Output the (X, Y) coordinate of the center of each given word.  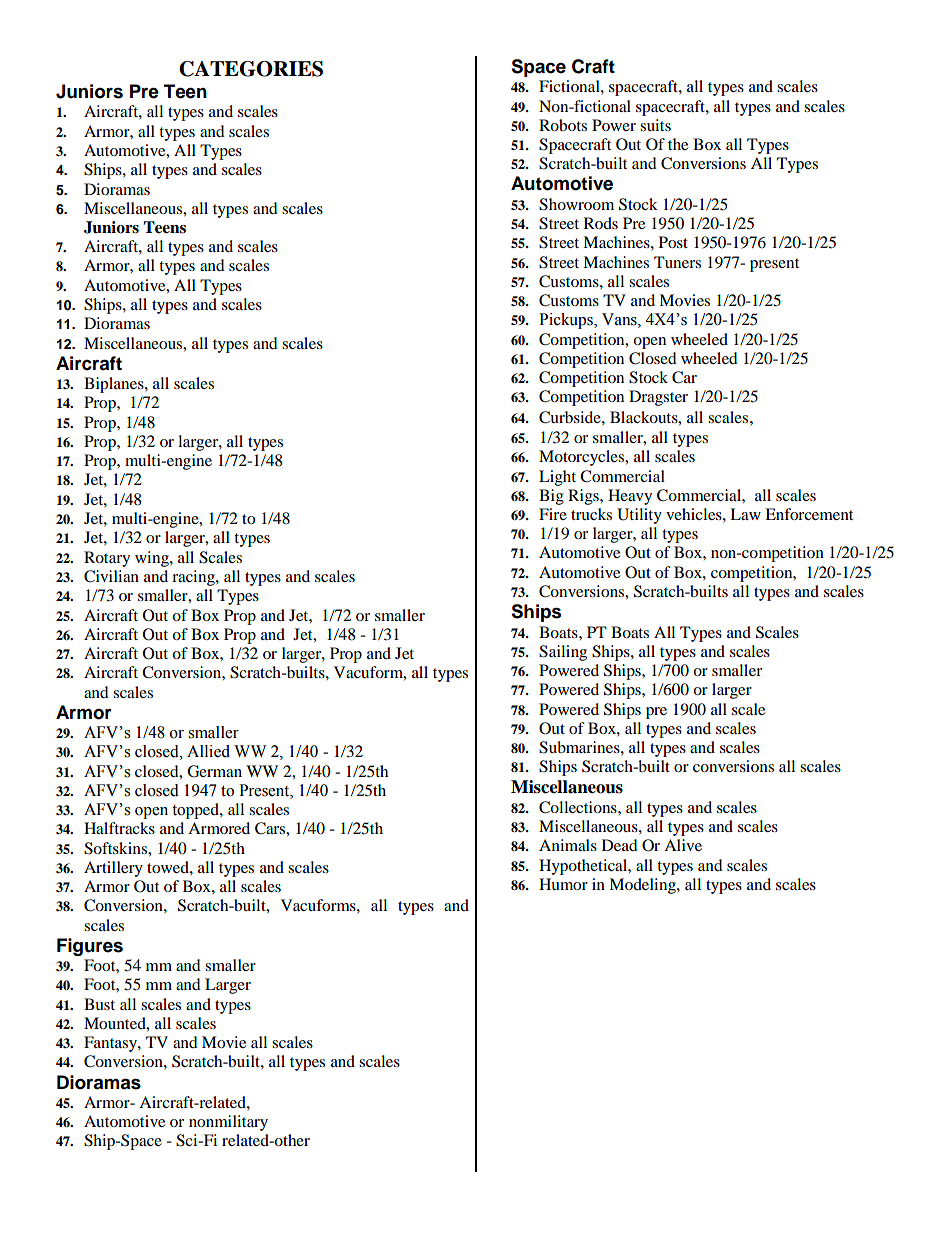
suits (655, 125)
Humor (563, 884)
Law (745, 514)
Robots (563, 125)
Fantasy (111, 1044)
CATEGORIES (251, 69)
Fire (553, 514)
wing (153, 559)
